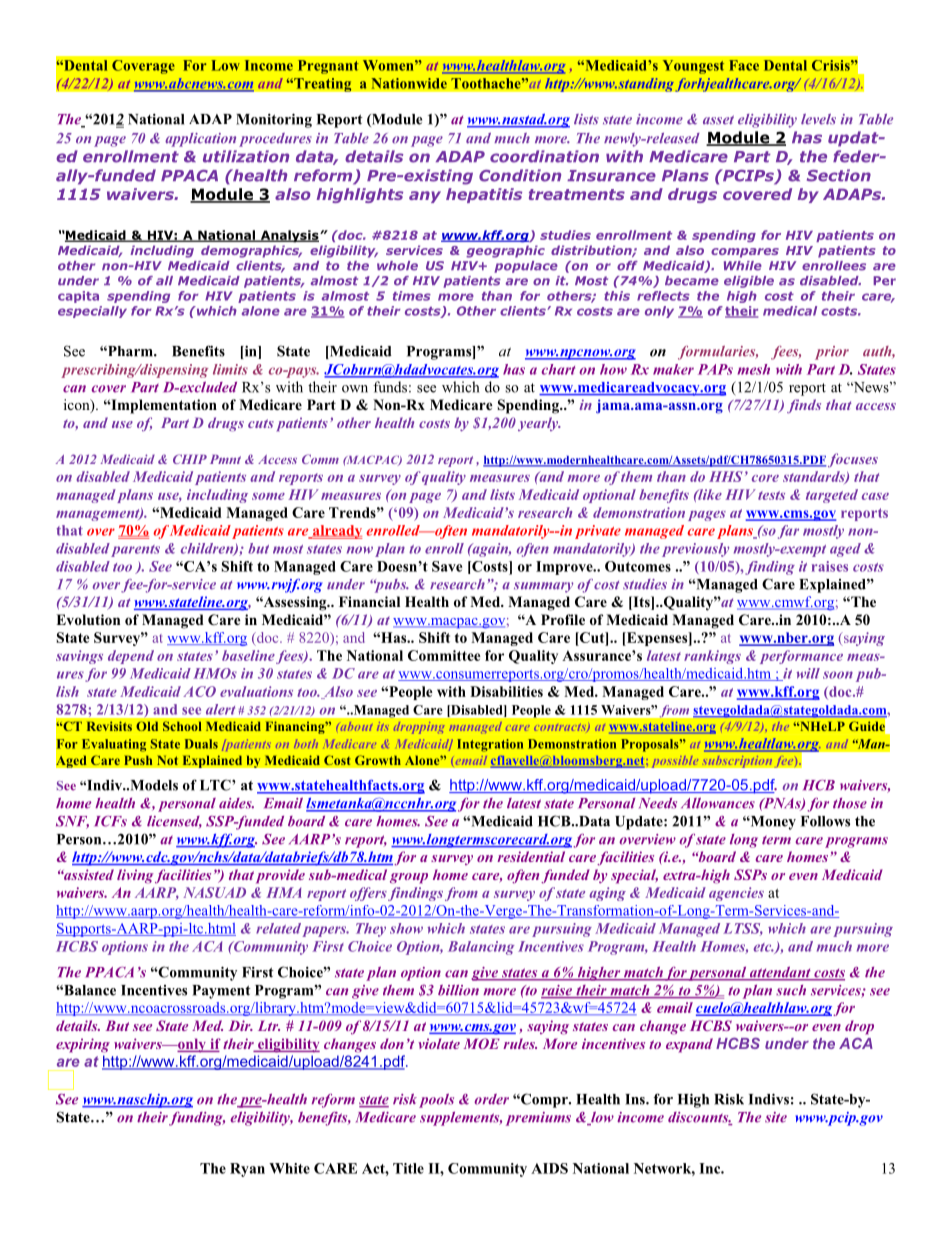 This document has height=1233, width=952. I want to click on yearly, so click(539, 424).
